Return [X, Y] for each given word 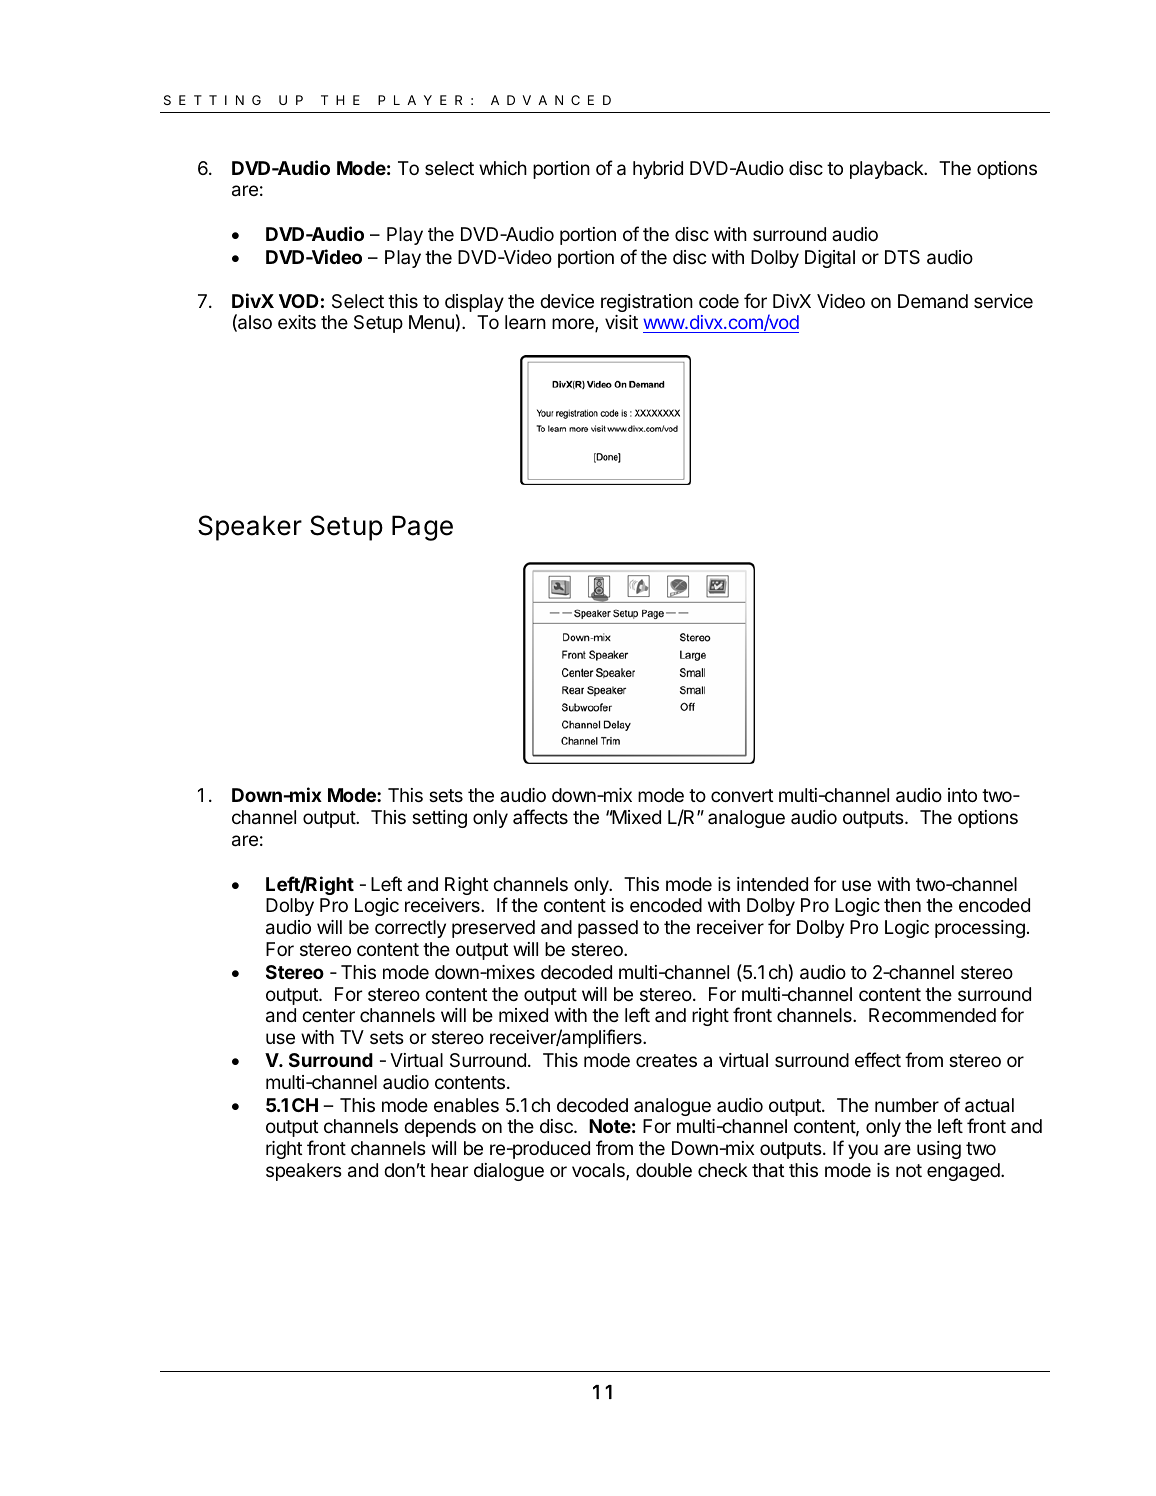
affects [540, 816]
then [902, 905]
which [503, 168]
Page [422, 528]
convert [742, 795]
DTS [902, 257]
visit [621, 322]
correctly [410, 929]
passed [608, 929]
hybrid [658, 170]
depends [440, 1128]
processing [980, 929]
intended [772, 884]
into [962, 795]
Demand [933, 301]
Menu [431, 322]
